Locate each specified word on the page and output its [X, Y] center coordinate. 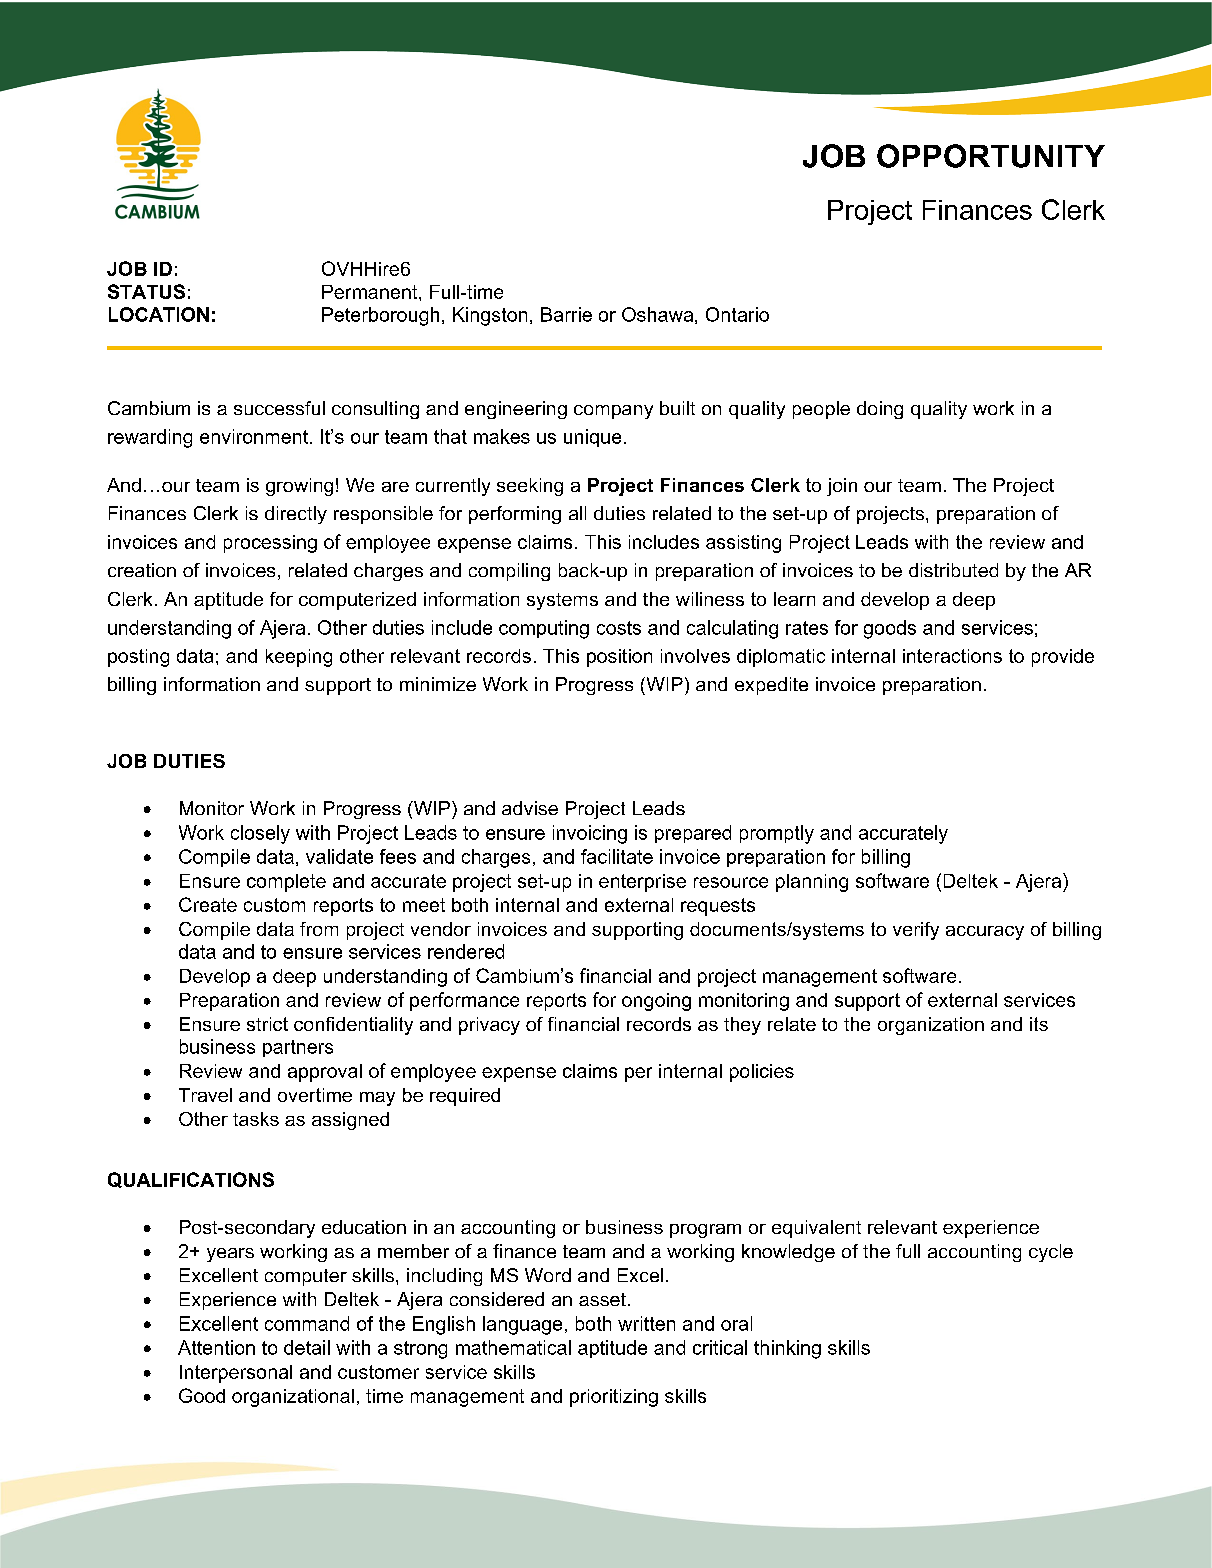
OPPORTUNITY [991, 156]
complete [286, 883]
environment [255, 436]
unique [592, 438]
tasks [256, 1119]
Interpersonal [236, 1374]
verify [916, 931]
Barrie [566, 314]
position [619, 658]
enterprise [642, 883]
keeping [299, 658]
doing [880, 410]
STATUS [146, 291]
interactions [952, 656]
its [1039, 1024]
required [465, 1097]
